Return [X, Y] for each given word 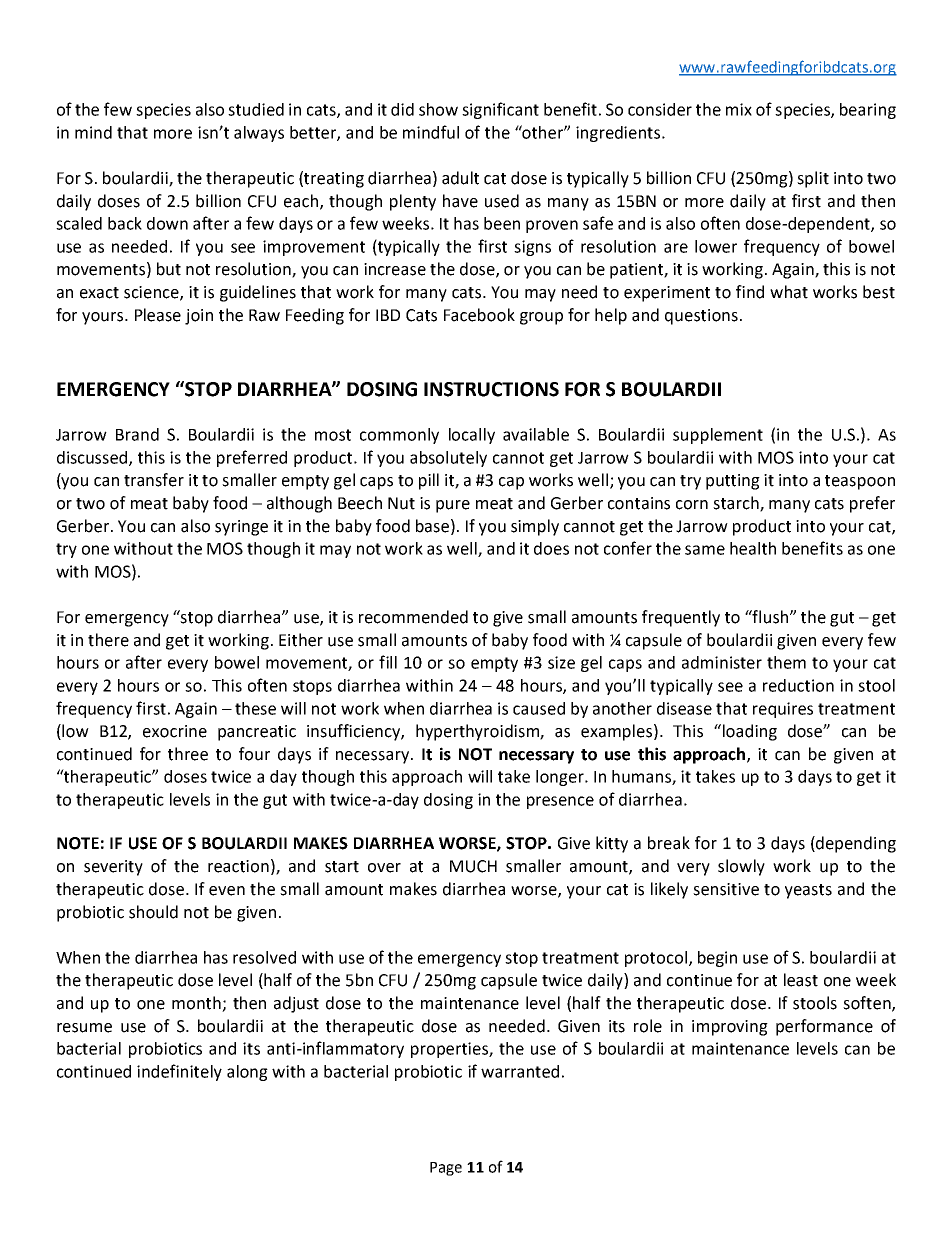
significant [500, 110]
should [153, 912]
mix [739, 109]
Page [446, 1169]
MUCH [473, 866]
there [108, 640]
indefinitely [179, 1072]
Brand [137, 434]
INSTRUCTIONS [491, 389]
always [259, 134]
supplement [718, 436]
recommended [413, 617]
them [786, 662]
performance [824, 1027]
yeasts [808, 891]
